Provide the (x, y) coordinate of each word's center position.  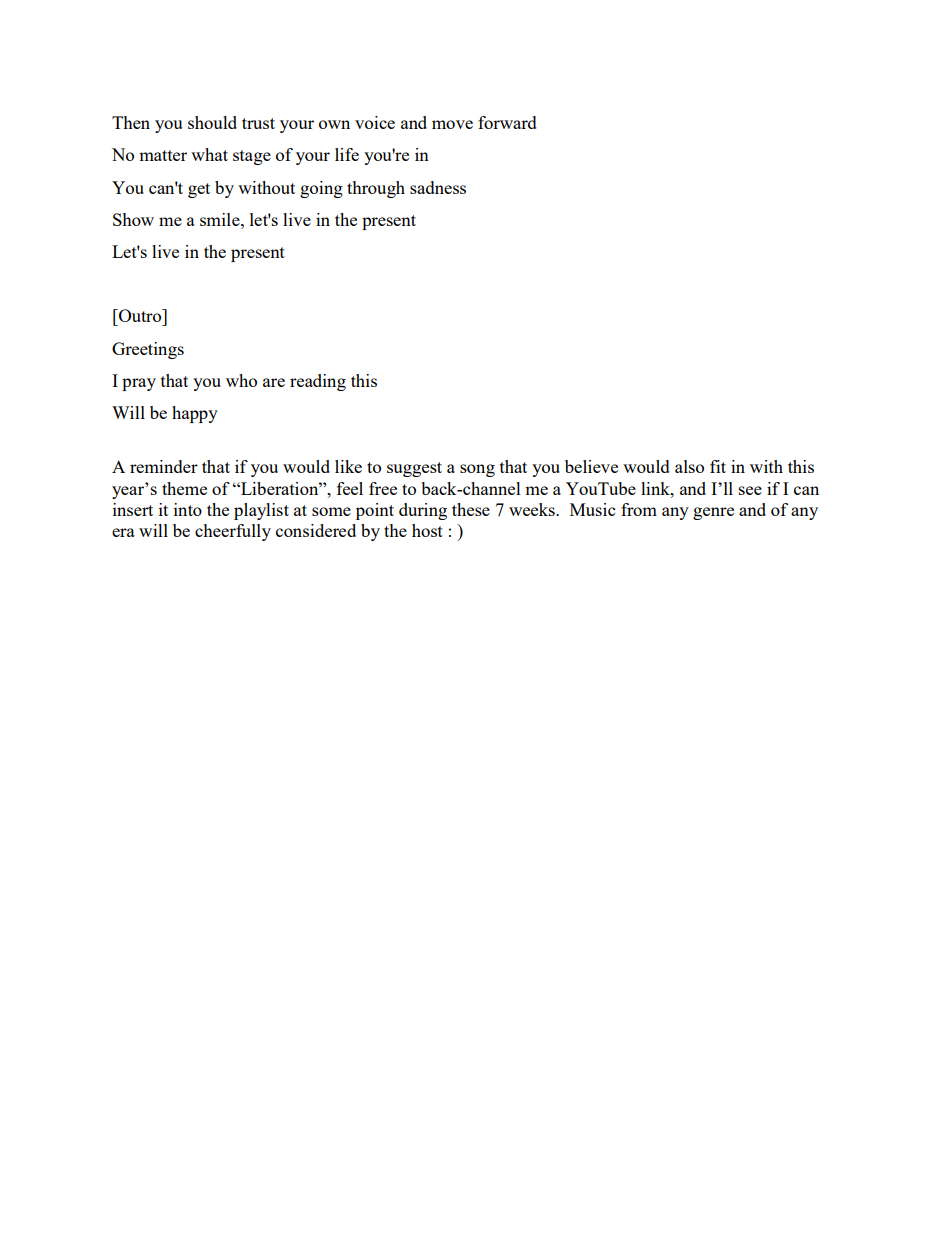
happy (195, 414)
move (452, 124)
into (188, 509)
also (689, 466)
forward (507, 122)
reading (318, 382)
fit (718, 466)
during (423, 511)
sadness (438, 187)
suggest (414, 469)
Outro (140, 315)
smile (221, 219)
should (212, 122)
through (376, 189)
